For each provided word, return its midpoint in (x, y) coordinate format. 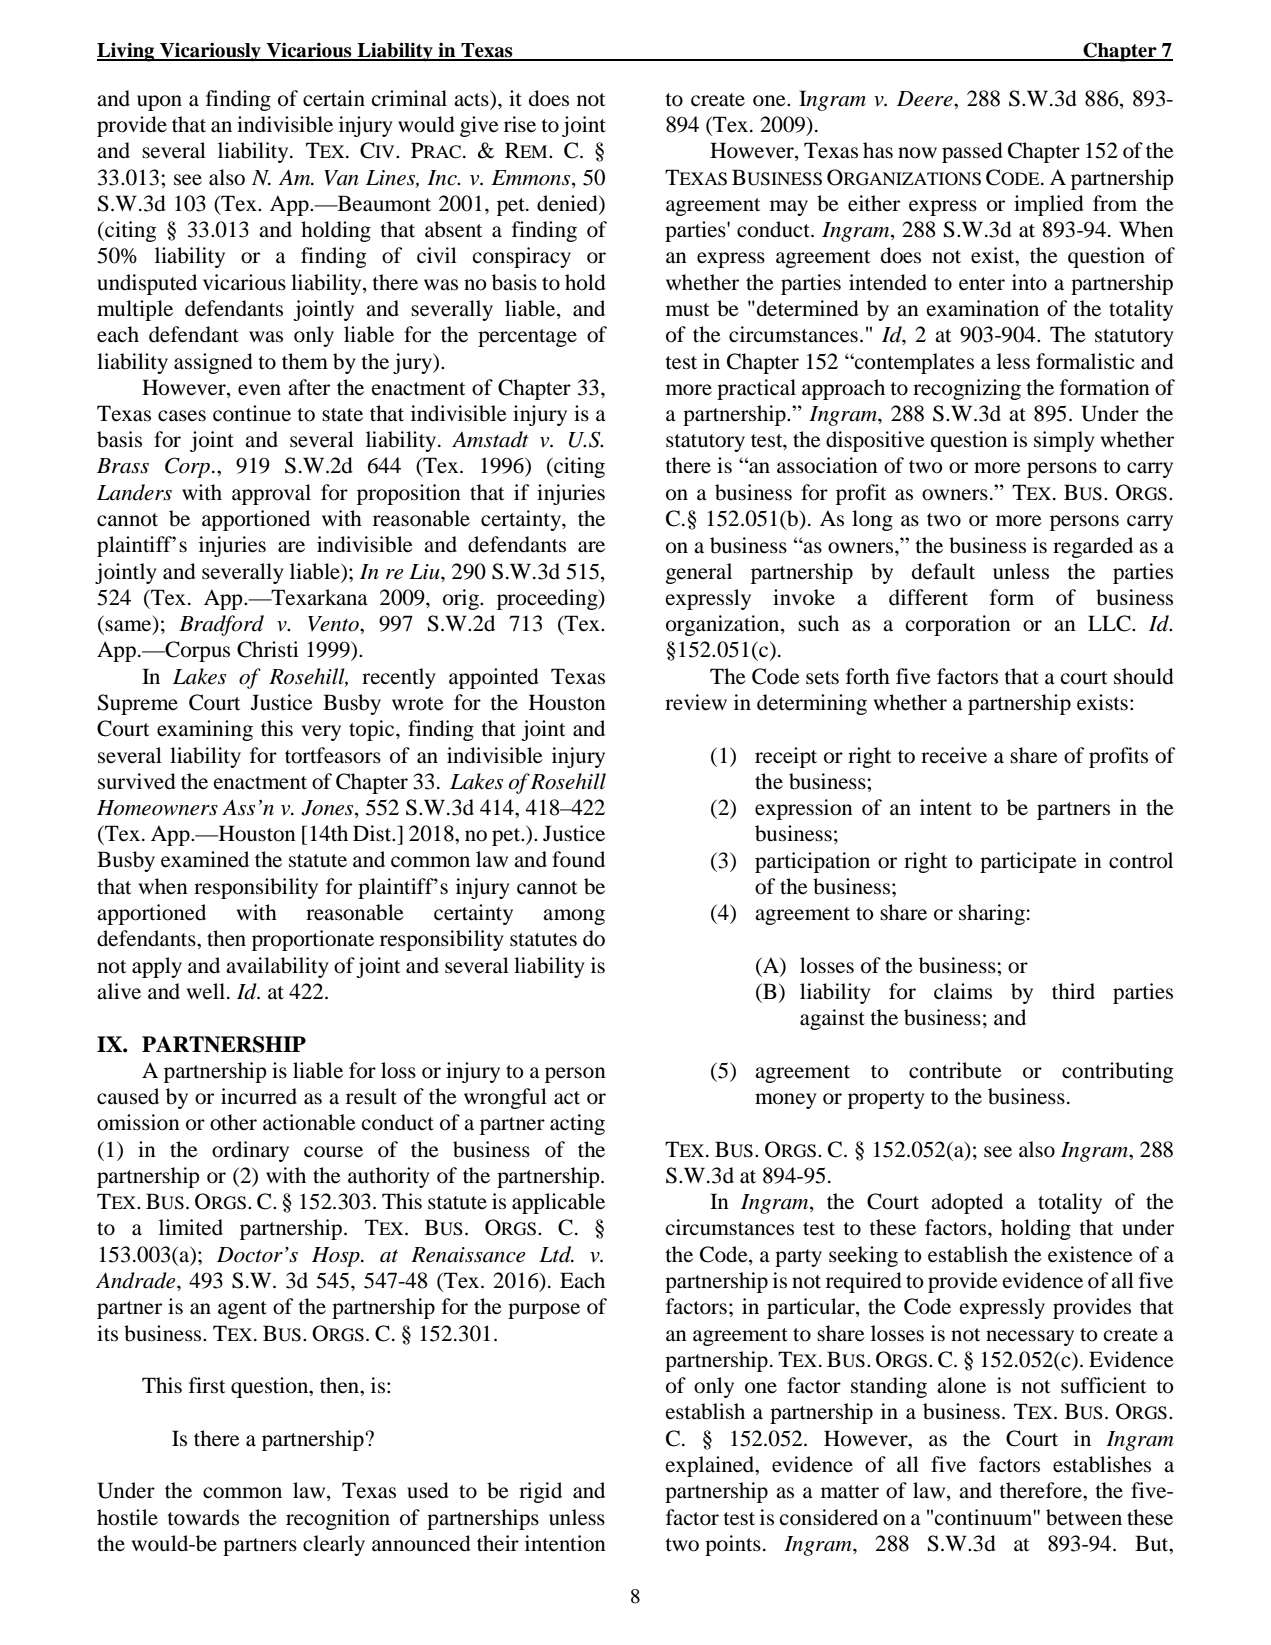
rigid (540, 1492)
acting (577, 1124)
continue (252, 413)
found (578, 859)
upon (159, 103)
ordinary (250, 1151)
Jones (328, 809)
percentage (527, 338)
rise (520, 124)
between (1084, 1517)
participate (1028, 862)
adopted (967, 1203)
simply (1064, 441)
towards (203, 1517)
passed (972, 152)
